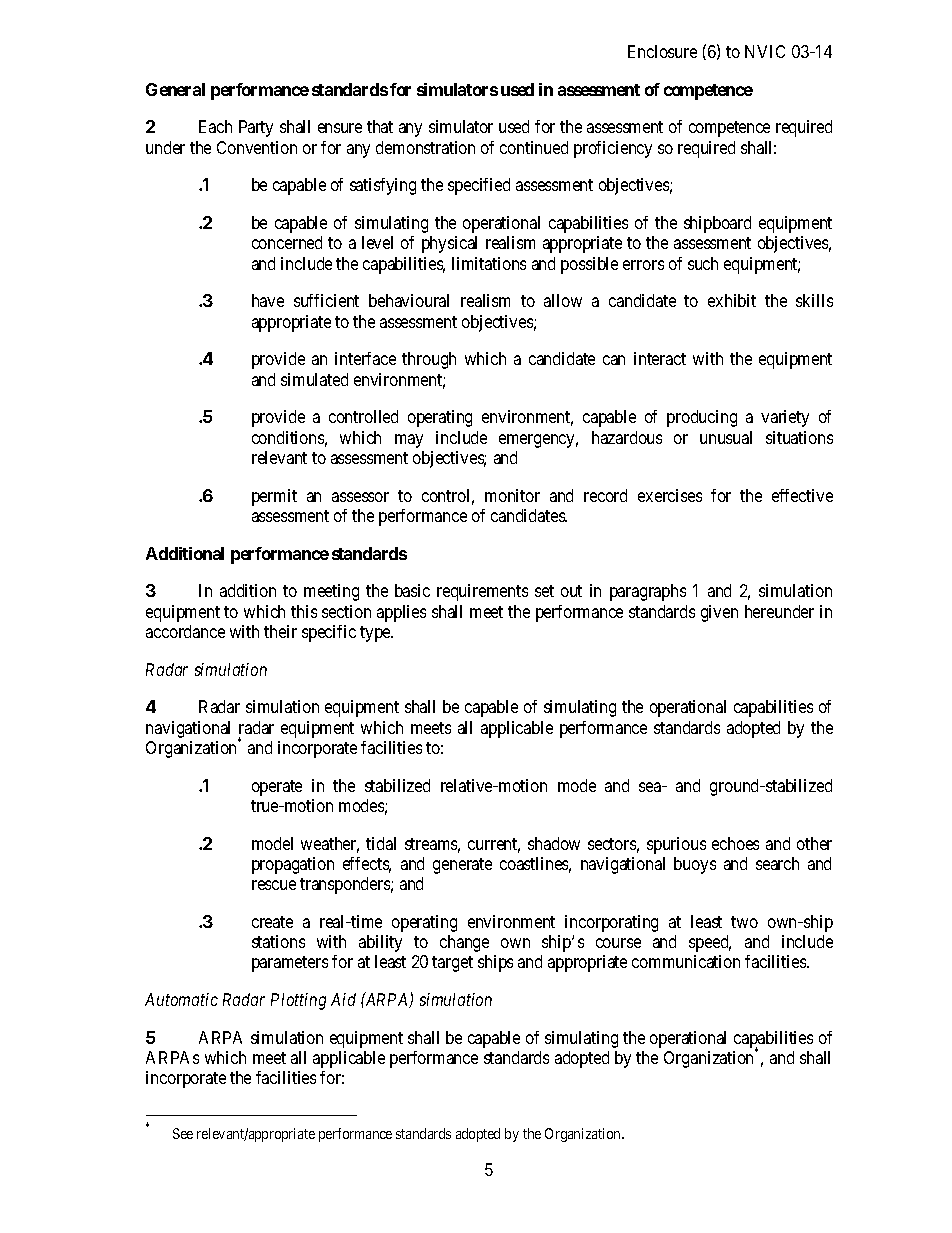 This screenshot has height=1233, width=952. Describe the element at coordinates (429, 360) in the screenshot. I see `through` at that location.
